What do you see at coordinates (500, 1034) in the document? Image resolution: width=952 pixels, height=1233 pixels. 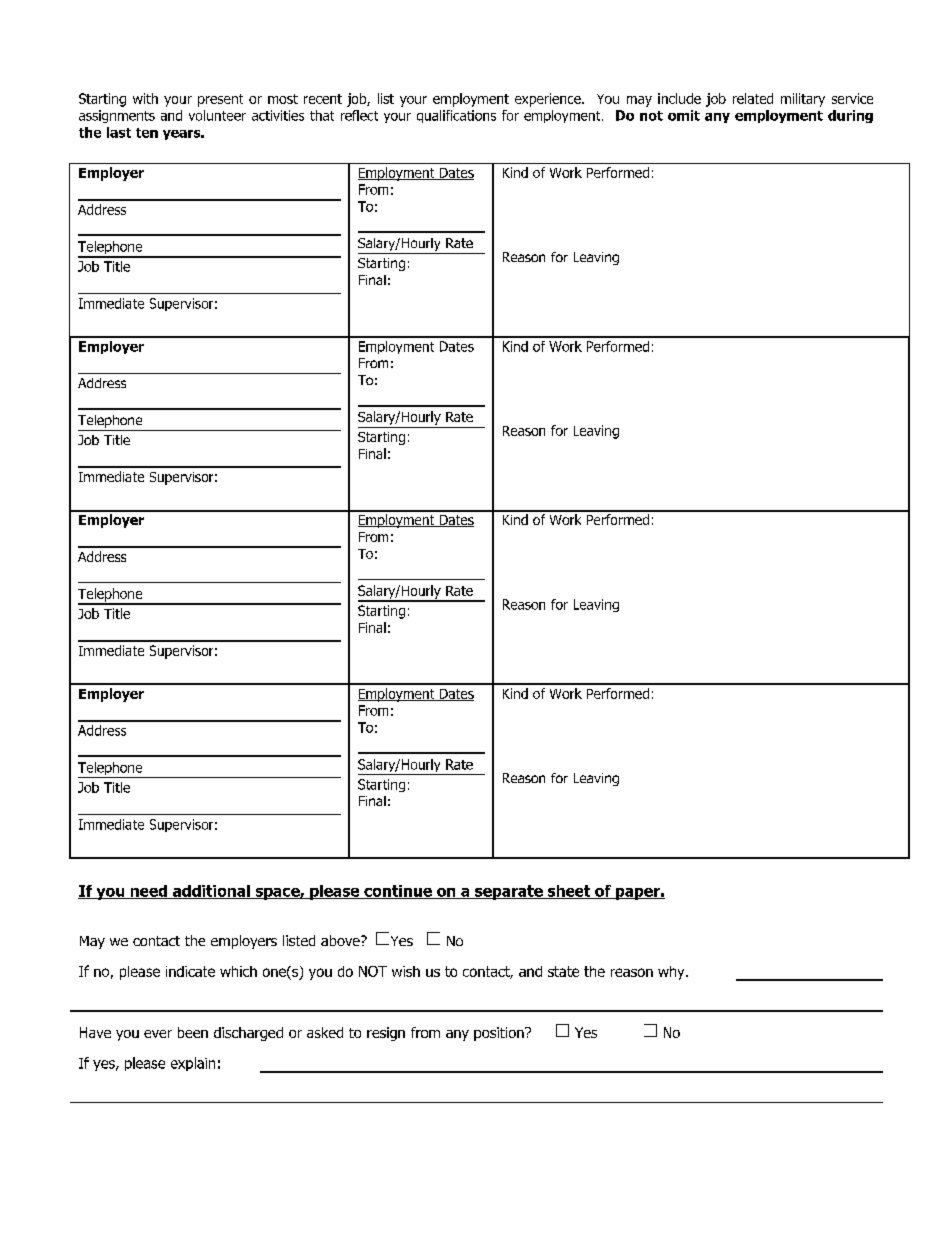 I see `position` at bounding box center [500, 1034].
